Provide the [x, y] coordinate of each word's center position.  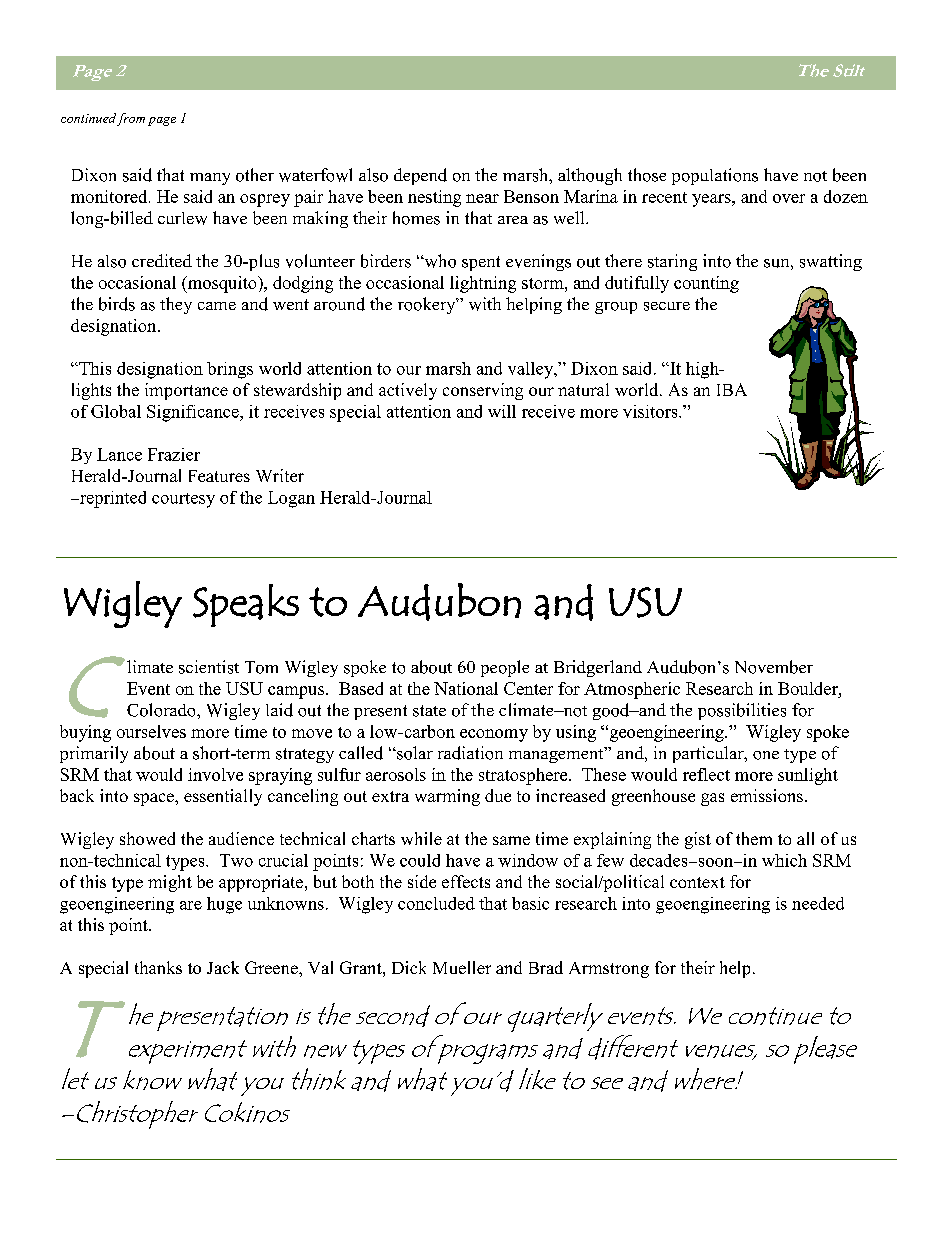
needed [818, 903]
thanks [158, 967]
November [774, 667]
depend [420, 176]
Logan [291, 499]
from [131, 119]
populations [715, 176]
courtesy [183, 500]
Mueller [462, 967]
